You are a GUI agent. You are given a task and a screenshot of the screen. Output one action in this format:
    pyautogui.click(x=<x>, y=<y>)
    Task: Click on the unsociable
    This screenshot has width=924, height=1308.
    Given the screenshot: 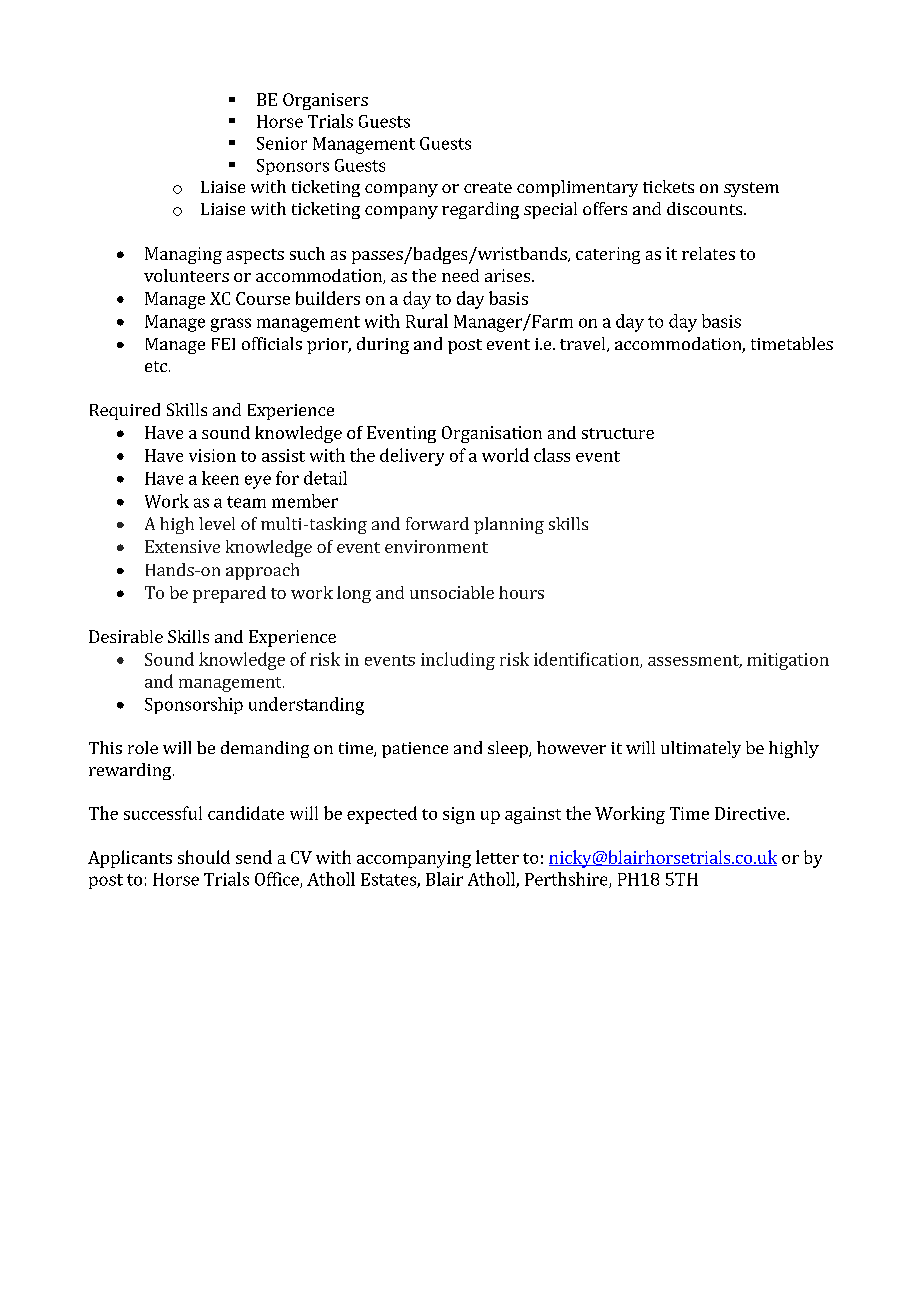 What is the action you would take?
    pyautogui.click(x=452, y=592)
